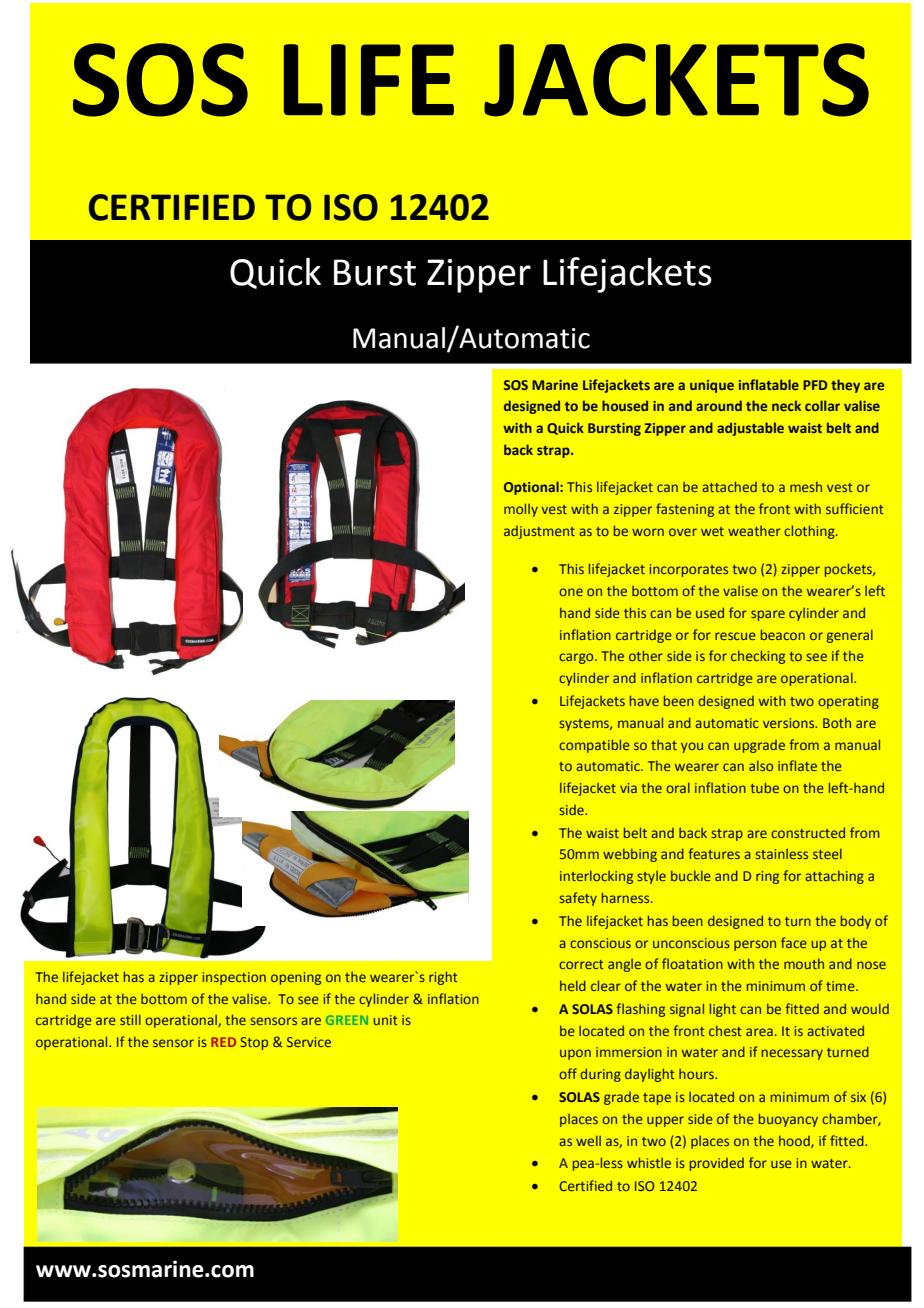 The image size is (924, 1308). I want to click on adjustment, so click(539, 532).
